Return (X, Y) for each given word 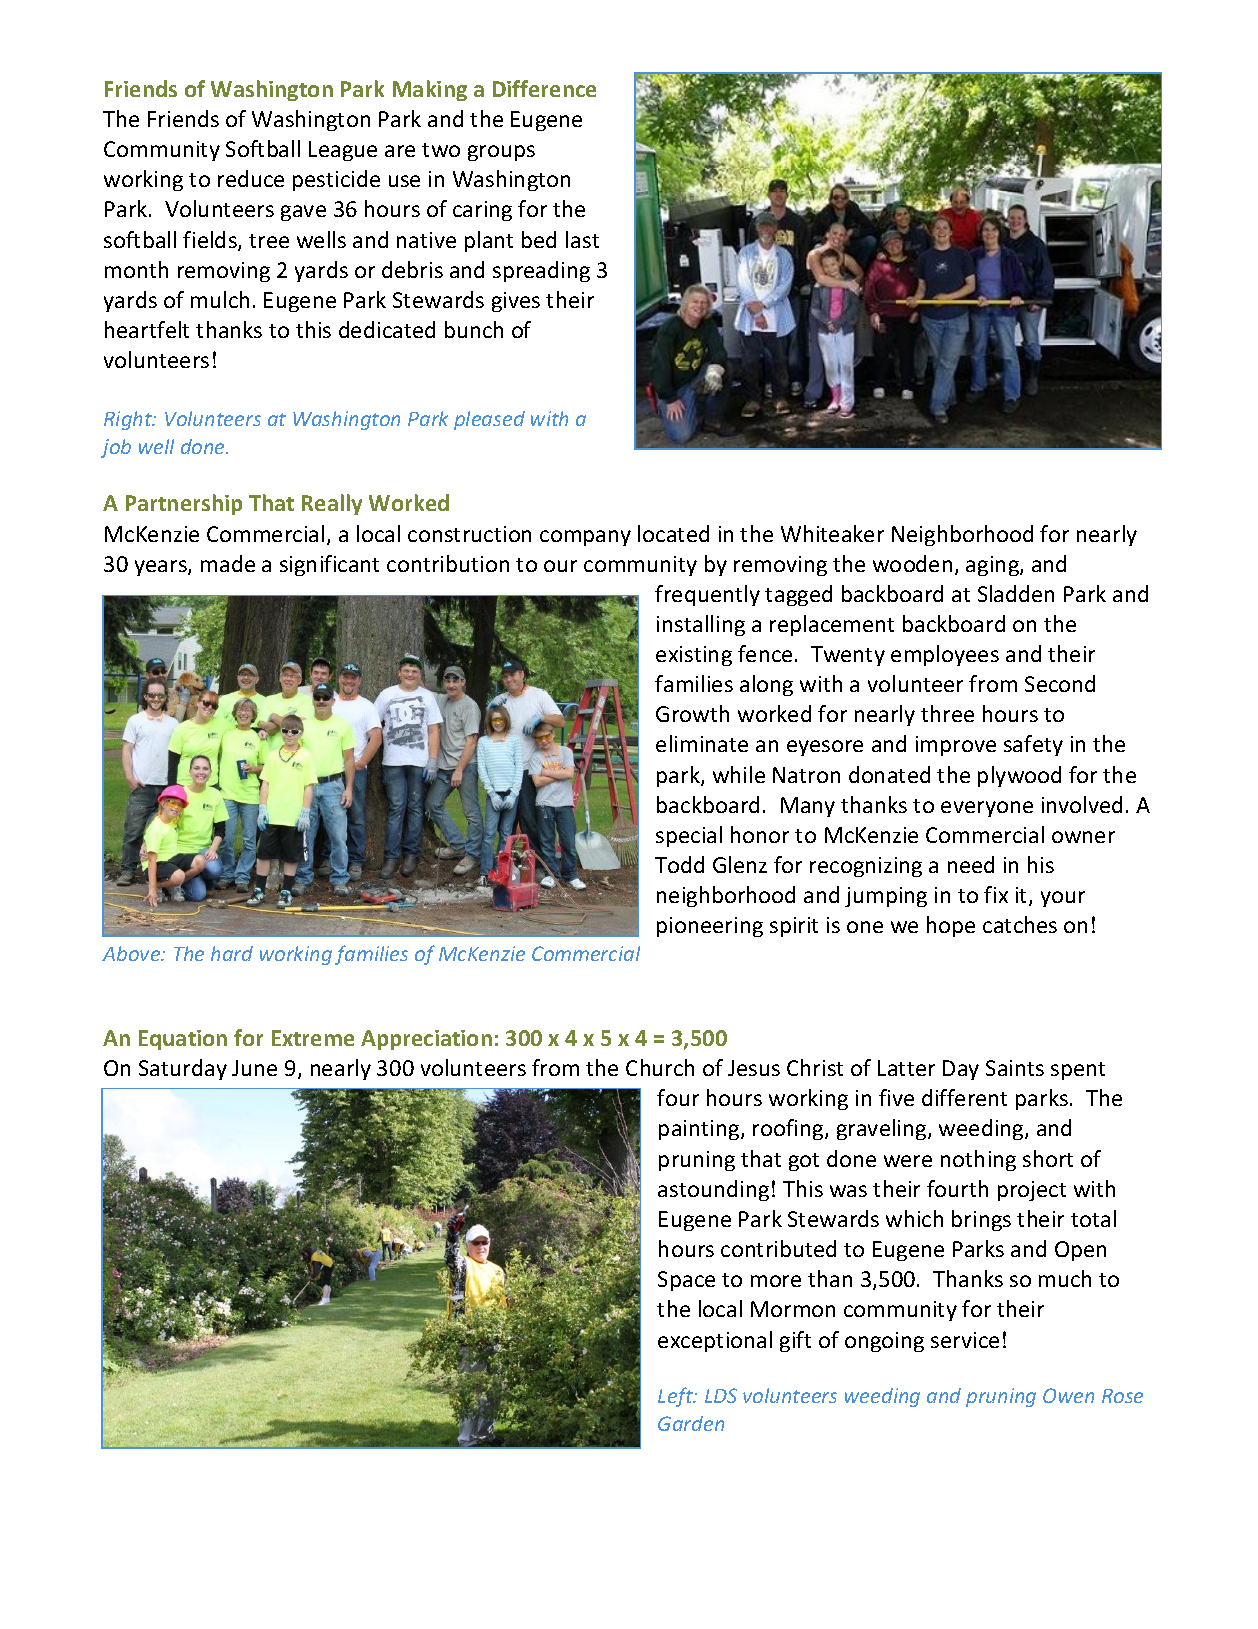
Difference (544, 88)
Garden (691, 1423)
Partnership (184, 504)
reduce (251, 178)
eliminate (702, 743)
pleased (489, 420)
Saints (1015, 1068)
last (582, 239)
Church (660, 1067)
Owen (1068, 1395)
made (228, 563)
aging (993, 566)
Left (677, 1397)
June (254, 1068)
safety (1033, 745)
